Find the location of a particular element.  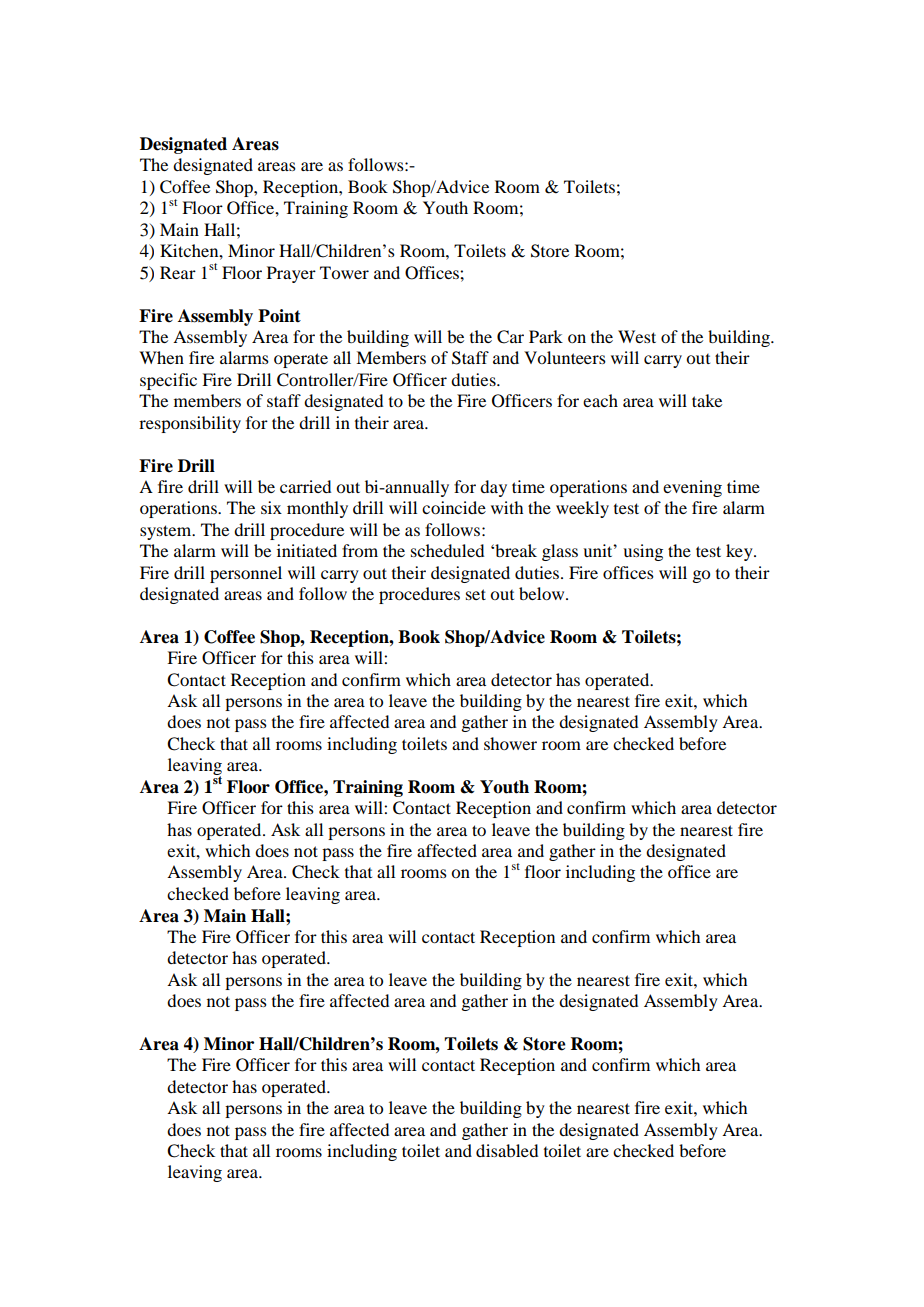

Park is located at coordinates (546, 336).
